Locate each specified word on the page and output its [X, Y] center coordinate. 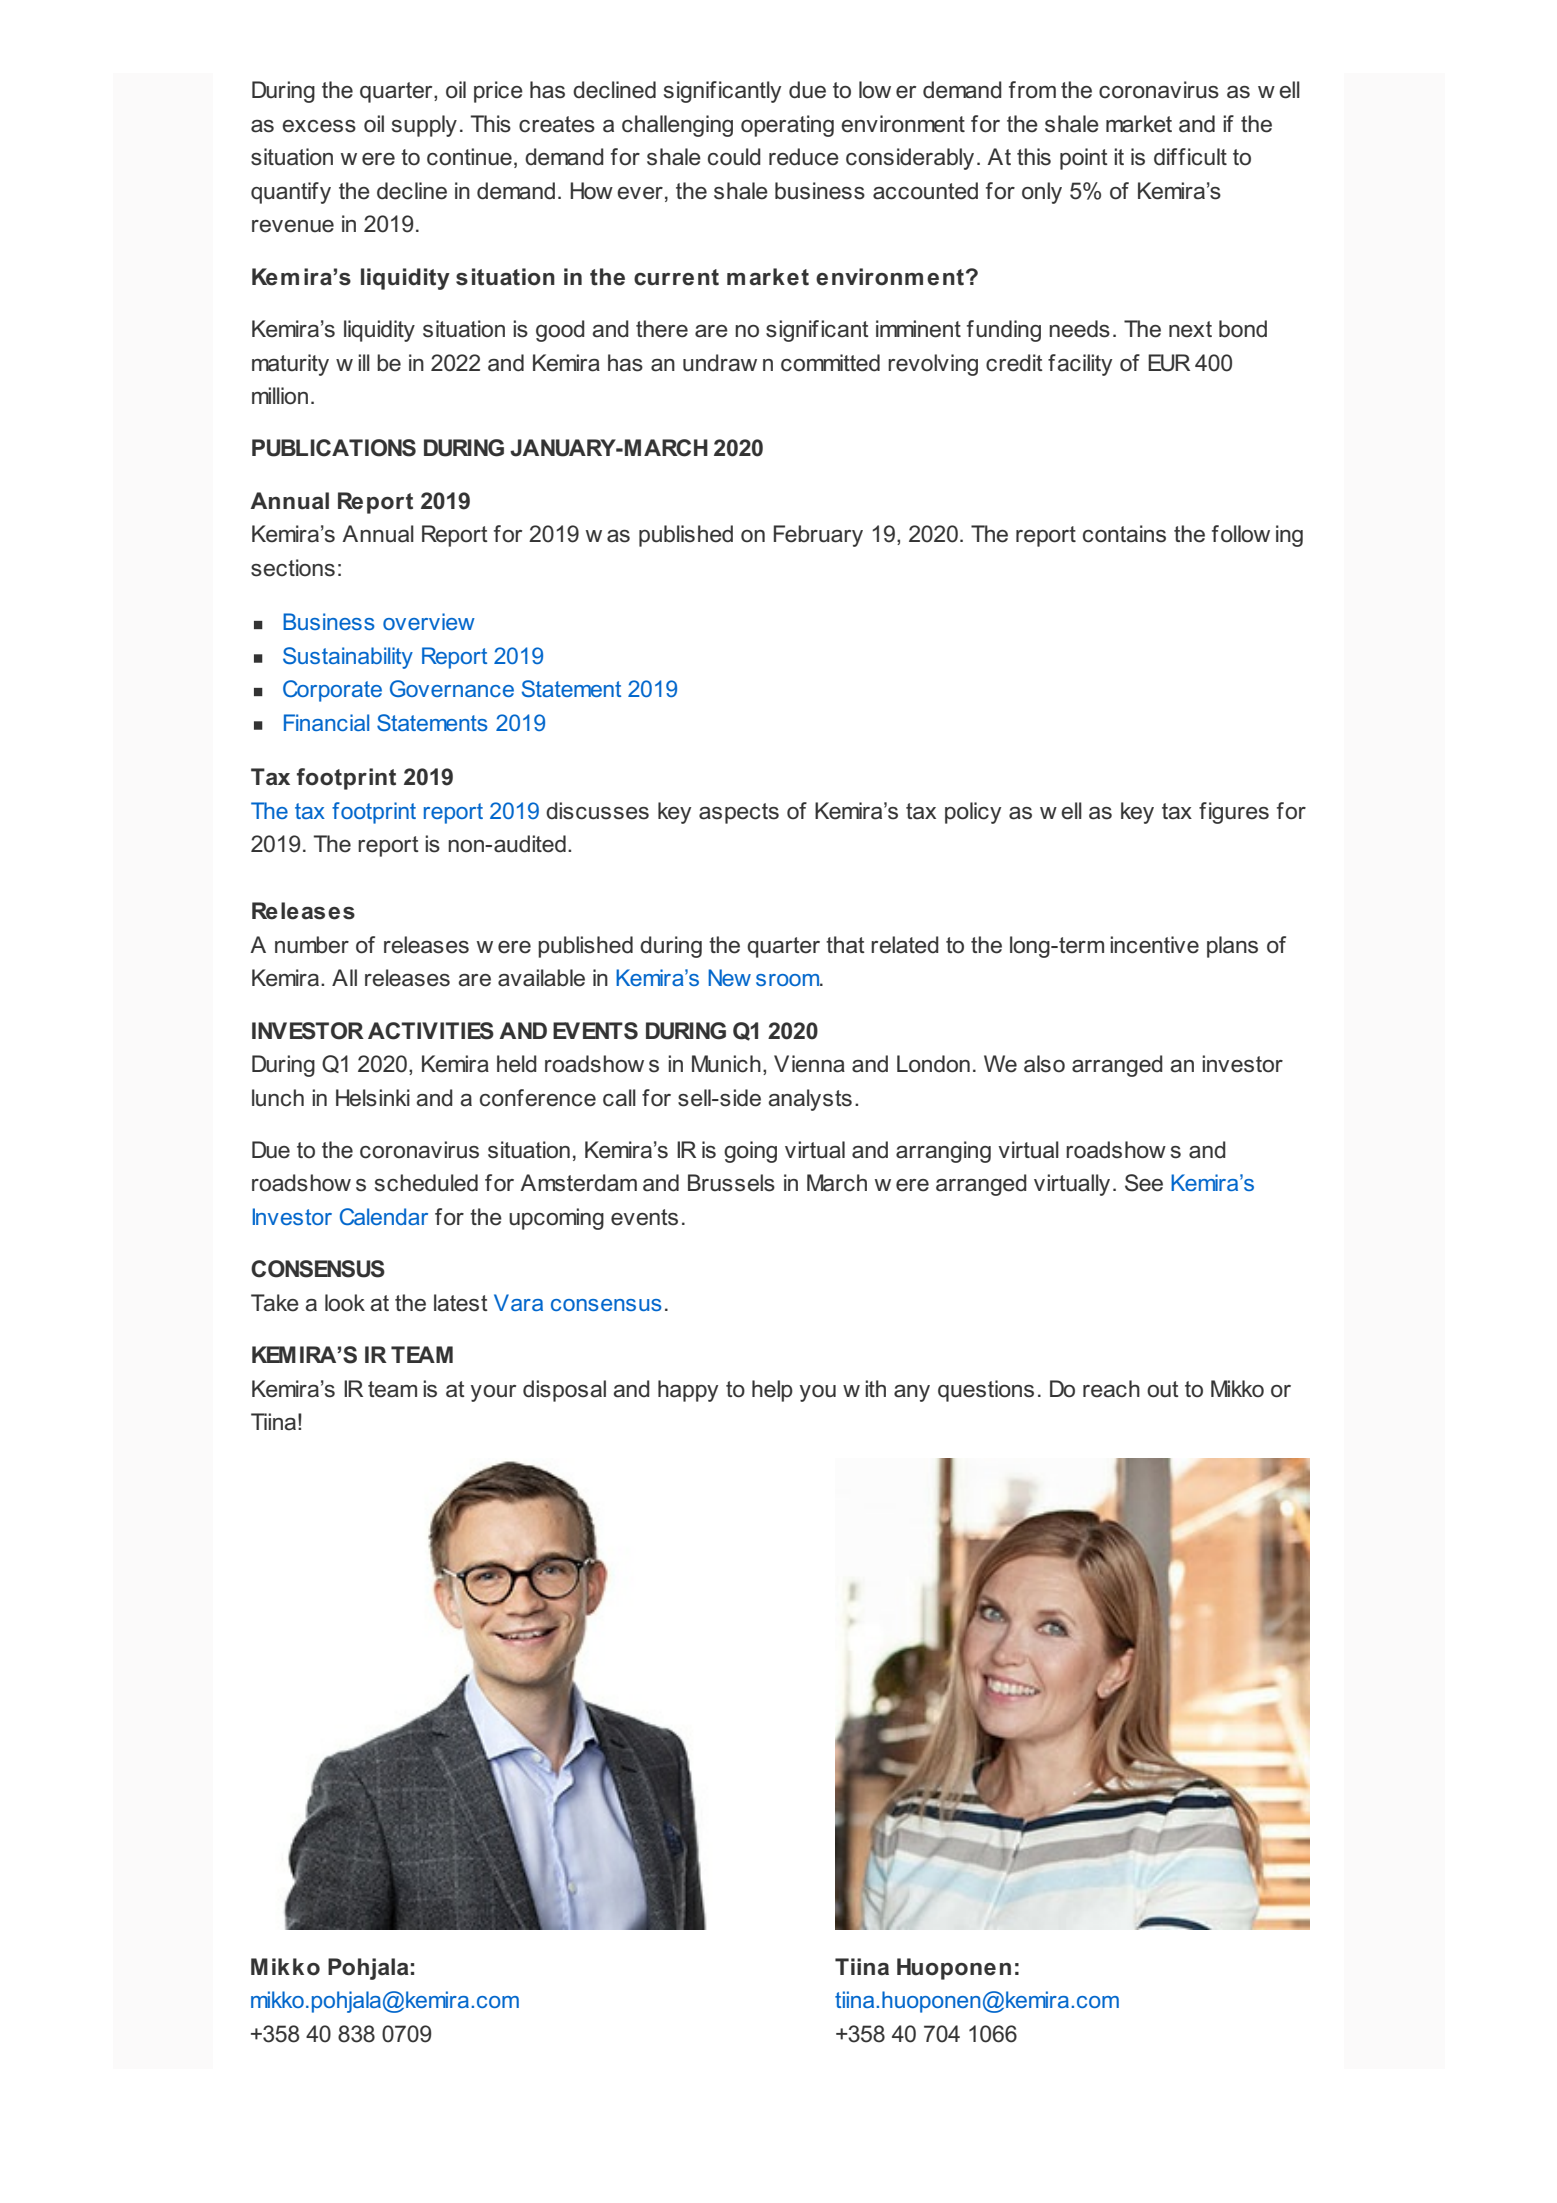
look [345, 1303]
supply [424, 126]
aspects [739, 813]
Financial [326, 722]
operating [787, 126]
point [1084, 159]
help [772, 1391]
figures [1234, 813]
